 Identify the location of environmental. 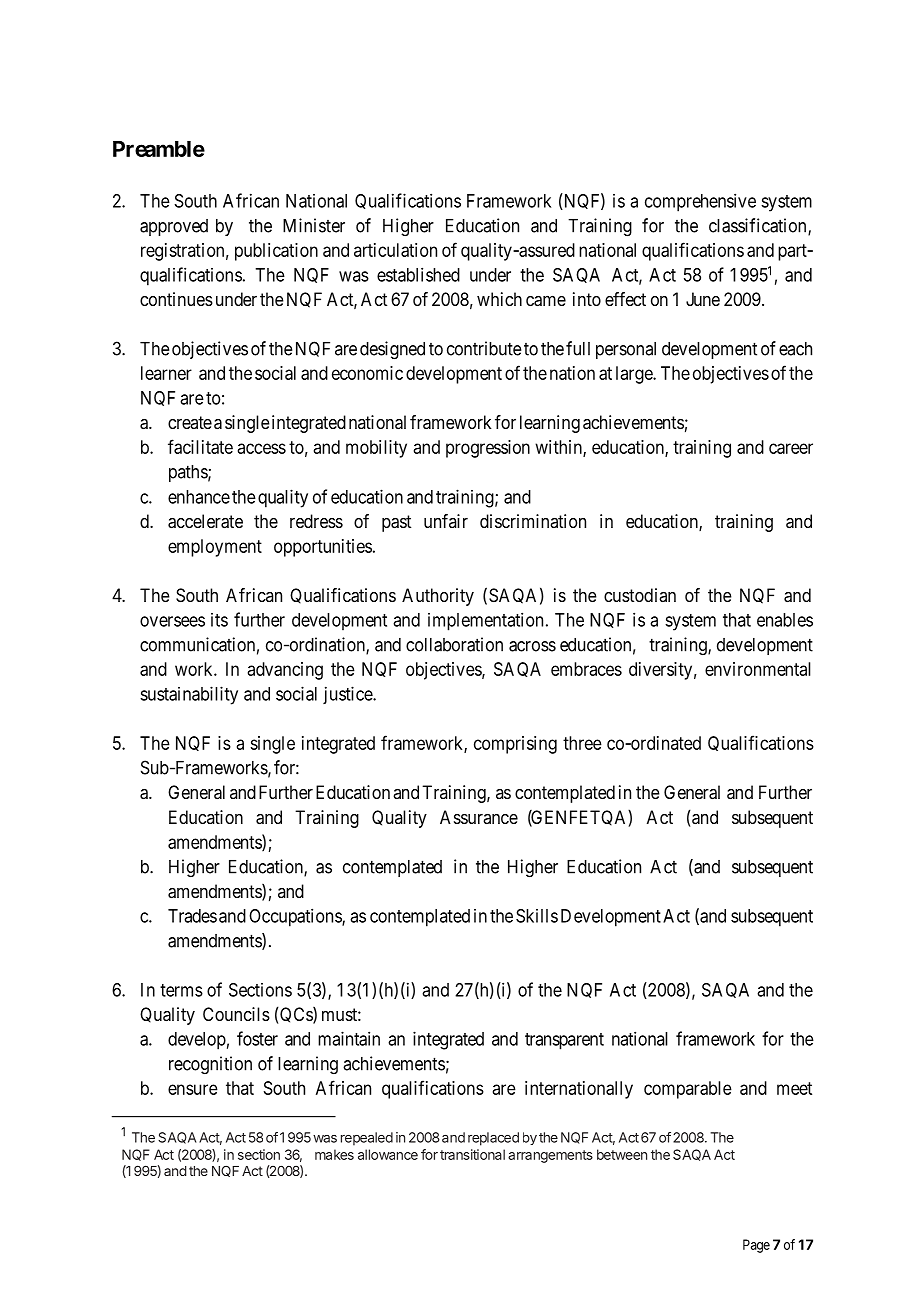
(758, 669).
